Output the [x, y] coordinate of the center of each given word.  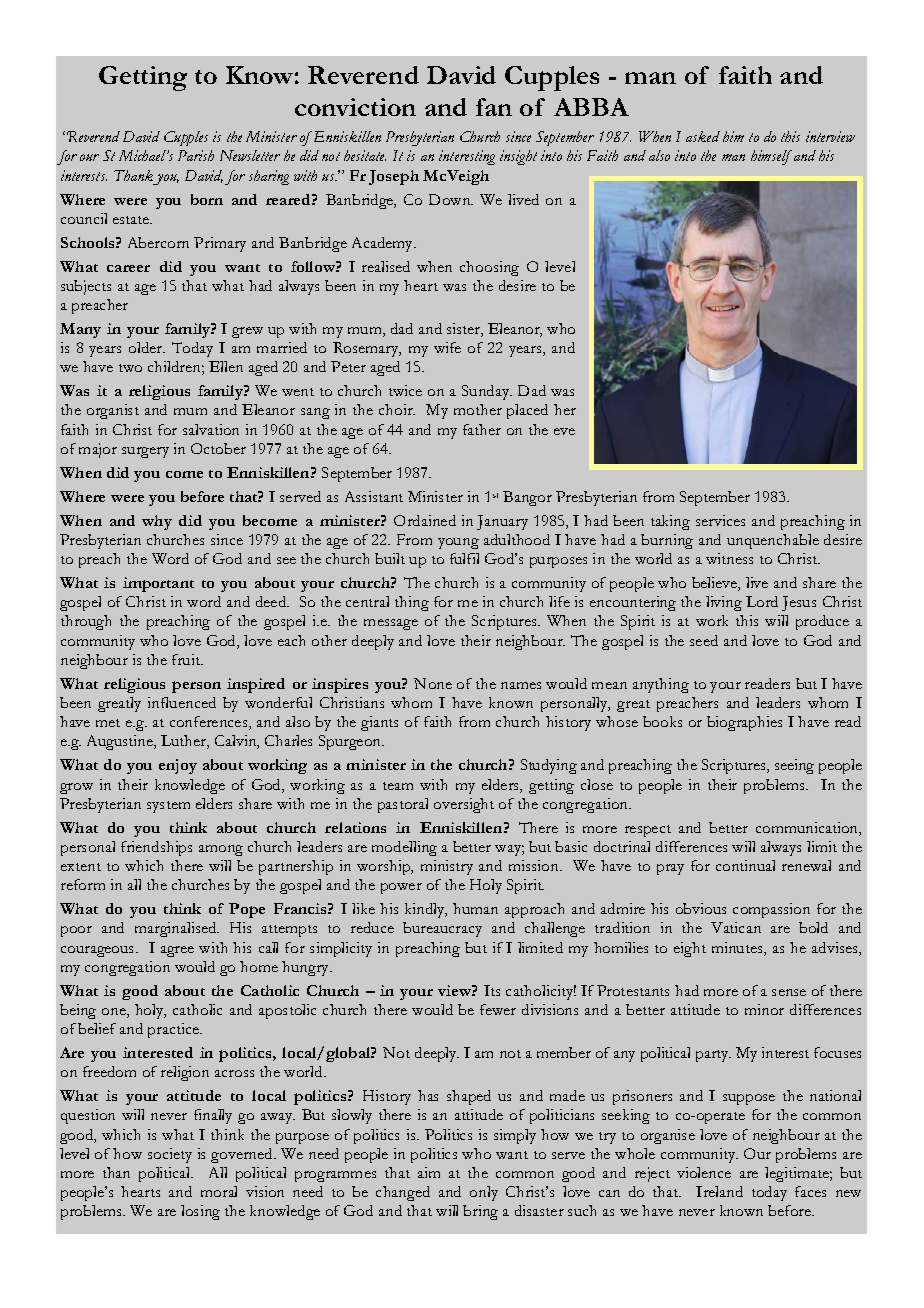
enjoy [178, 766]
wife [447, 347]
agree [177, 951]
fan [494, 107]
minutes [738, 949]
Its [492, 990]
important [158, 584]
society [170, 1155]
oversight [464, 805]
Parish [196, 155]
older [147, 347]
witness [729, 558]
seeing [794, 766]
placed [527, 411]
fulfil [464, 558]
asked [703, 136]
